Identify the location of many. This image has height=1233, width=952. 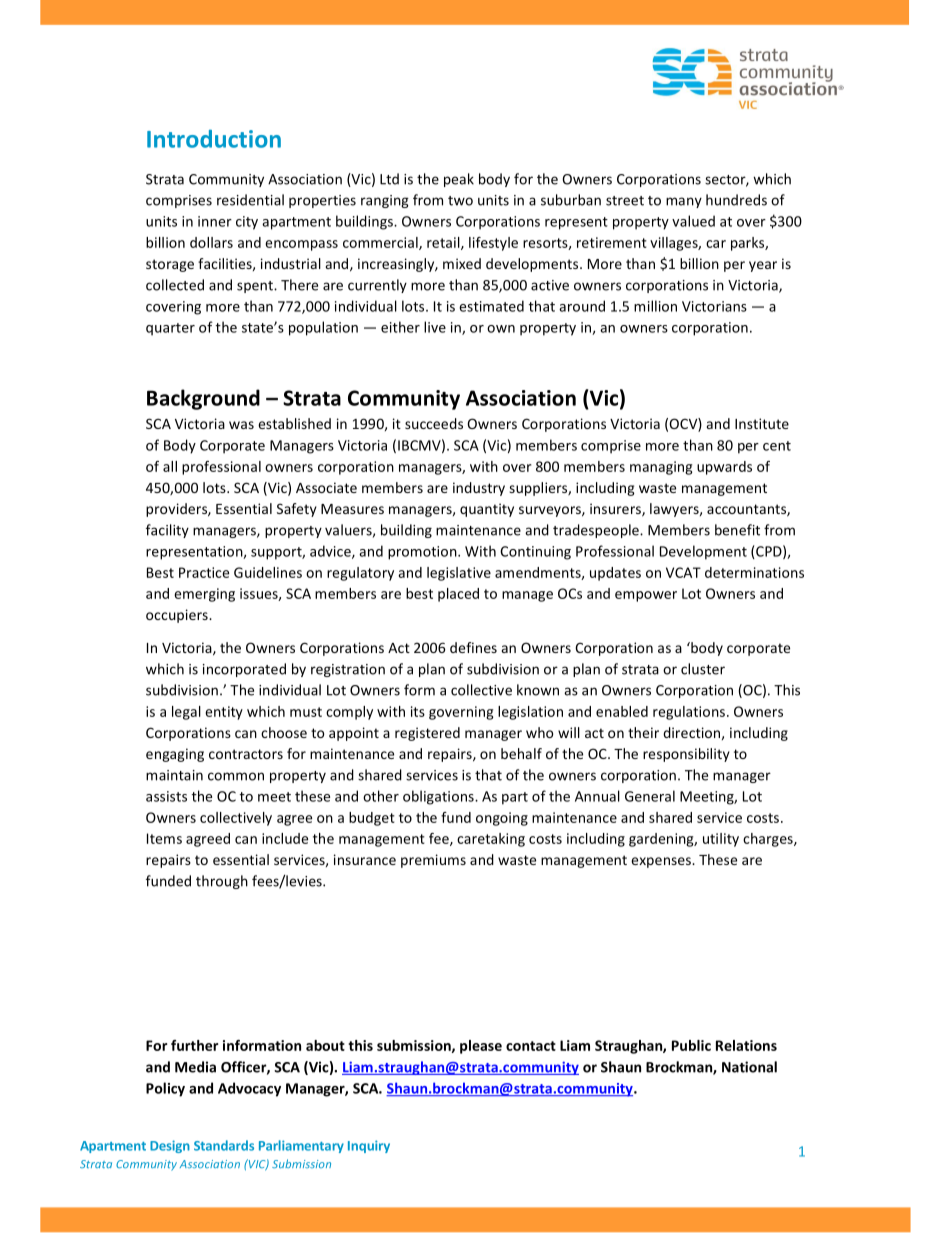
(684, 202).
